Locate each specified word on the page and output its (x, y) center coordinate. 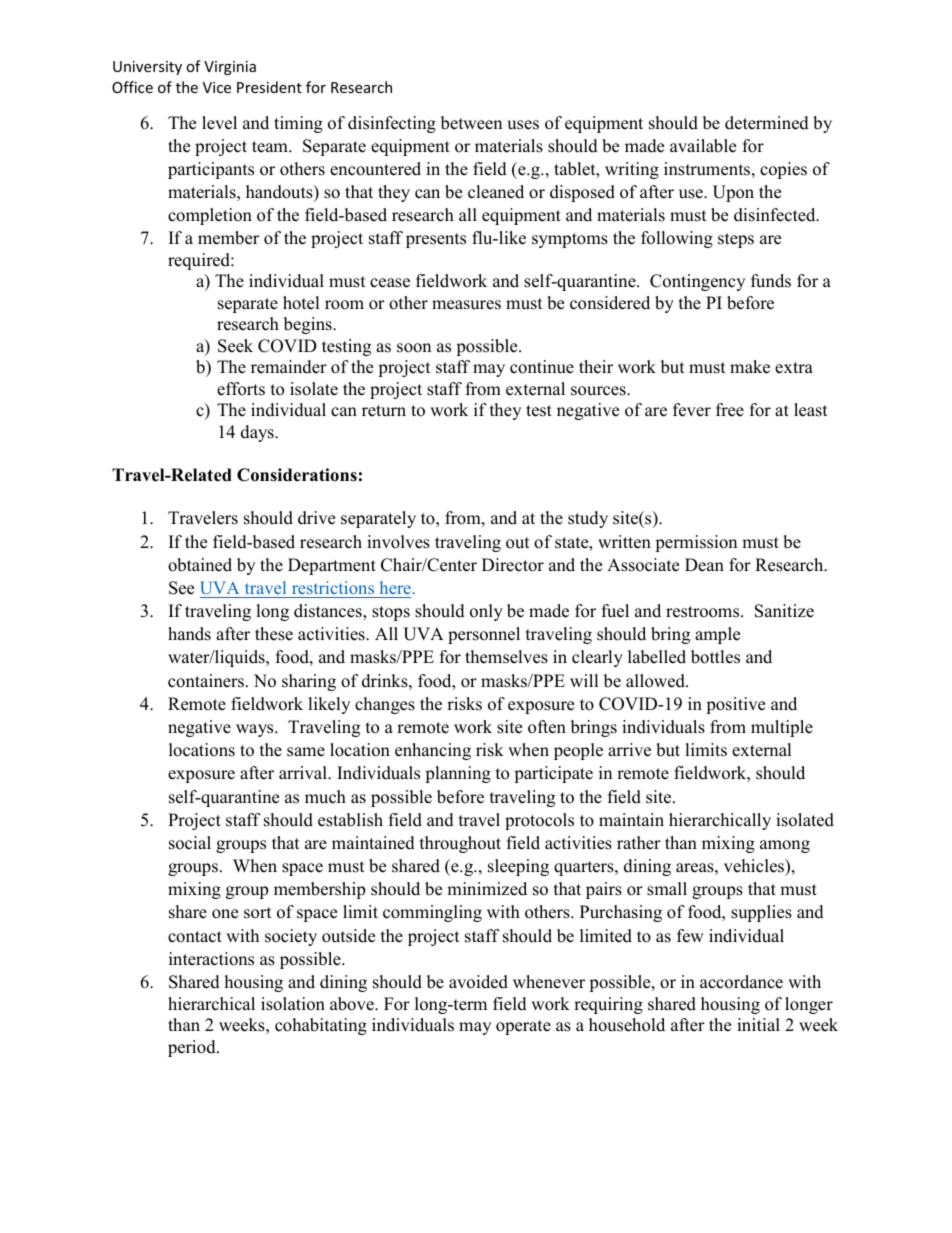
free (730, 410)
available (703, 146)
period (193, 1048)
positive (735, 705)
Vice (217, 87)
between (471, 123)
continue (542, 367)
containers (206, 681)
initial (758, 1024)
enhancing (433, 751)
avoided (478, 982)
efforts (241, 389)
